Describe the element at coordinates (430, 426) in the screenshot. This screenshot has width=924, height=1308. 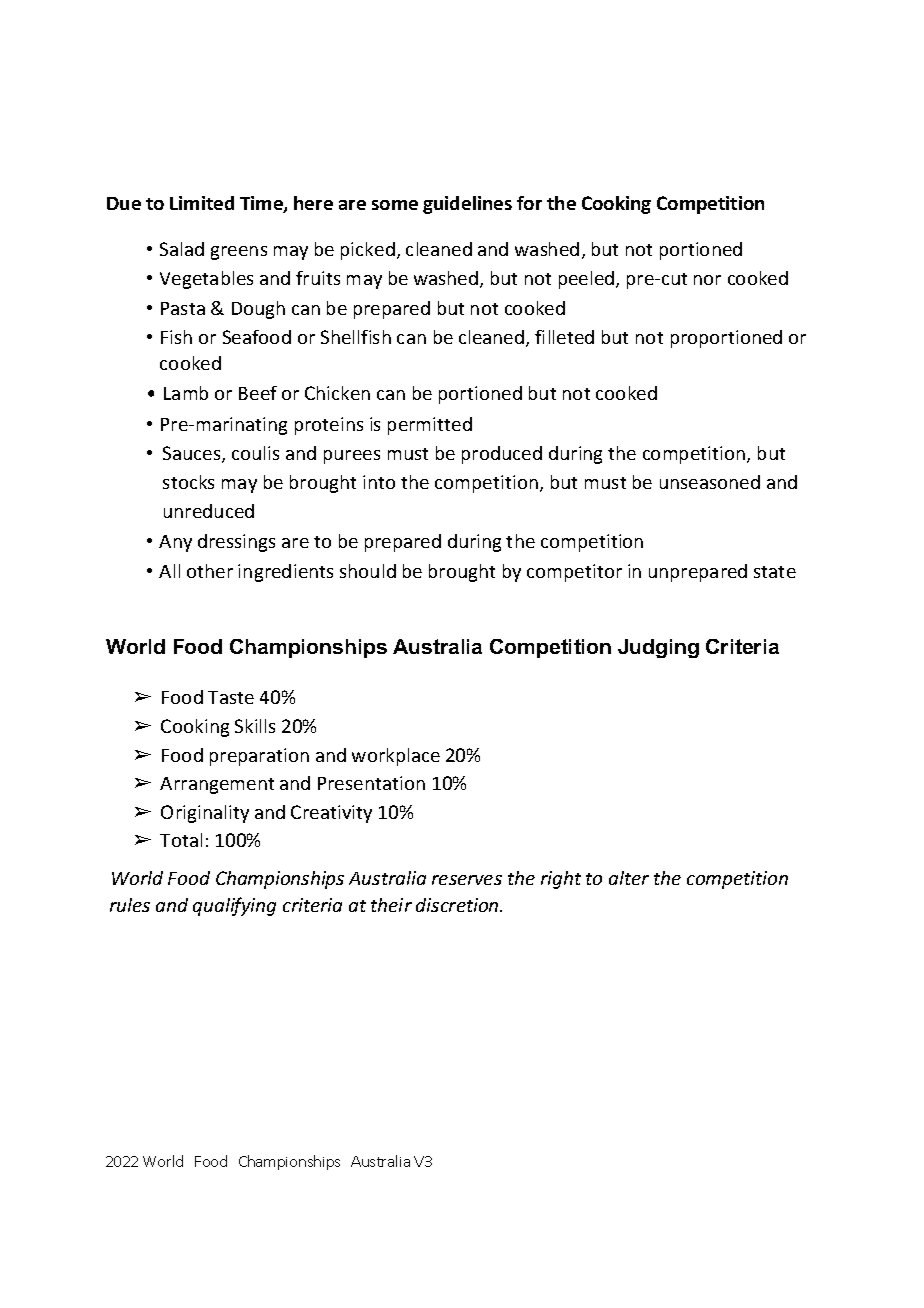
I see `permitted` at that location.
